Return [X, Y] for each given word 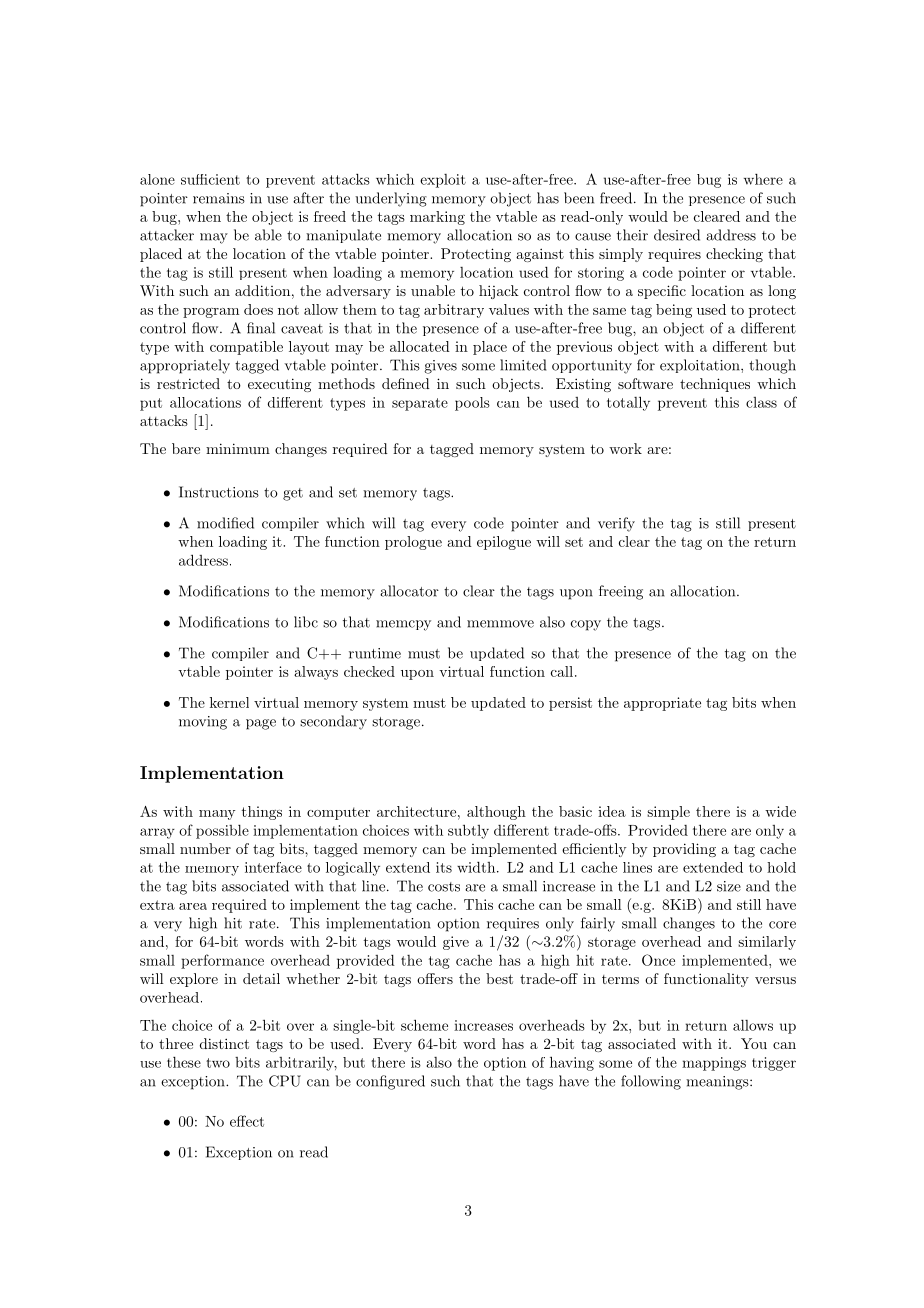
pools [472, 404]
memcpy [403, 625]
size [729, 886]
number [205, 848]
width [476, 867]
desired [677, 235]
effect [247, 1121]
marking [437, 218]
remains [219, 198]
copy [586, 625]
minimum [238, 448]
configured [390, 1082]
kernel [229, 702]
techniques [715, 385]
